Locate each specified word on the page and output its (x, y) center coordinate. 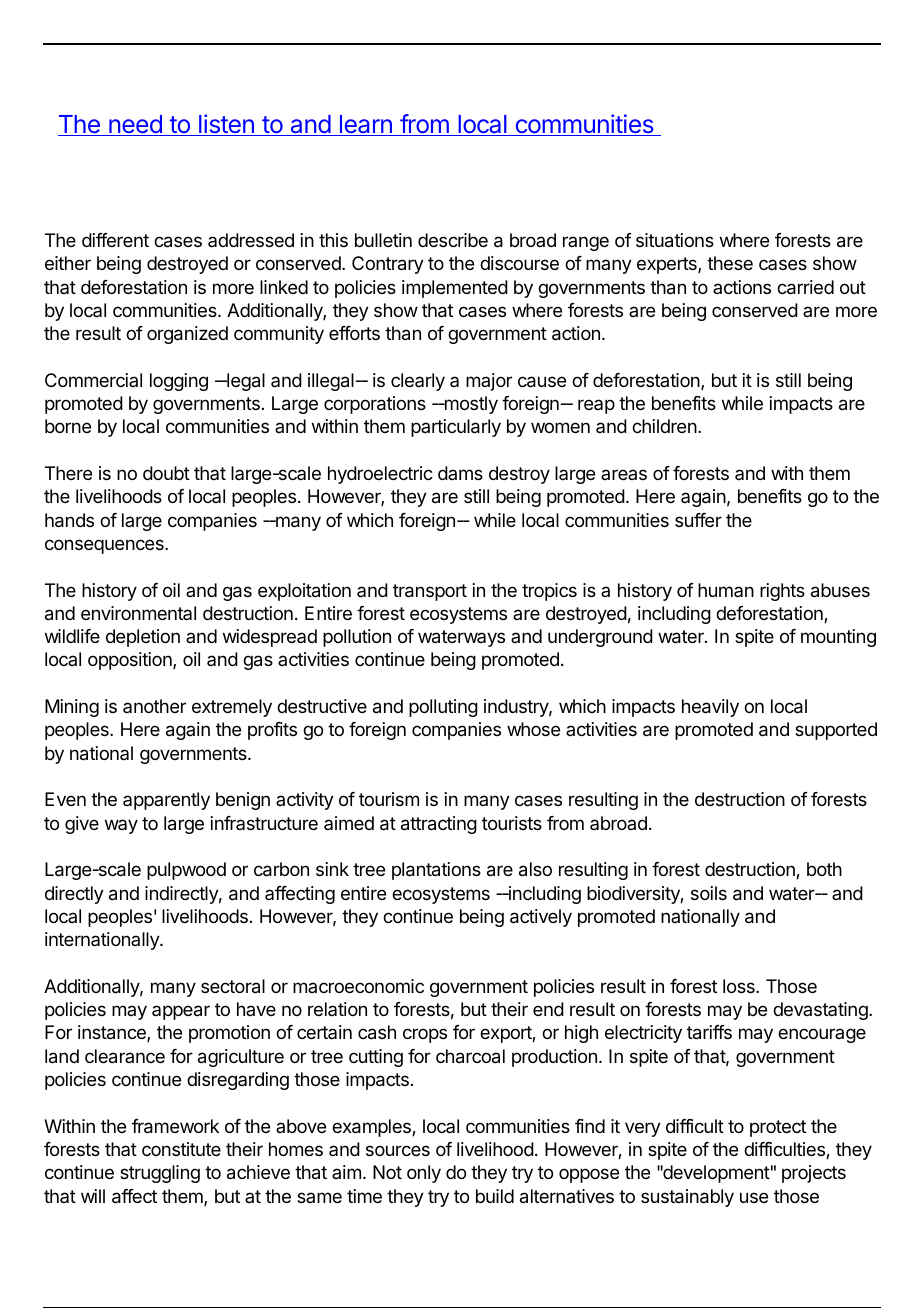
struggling (160, 1174)
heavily (710, 708)
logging (179, 382)
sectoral (233, 986)
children (664, 426)
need (135, 125)
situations (675, 240)
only (424, 1174)
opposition (131, 661)
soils (709, 893)
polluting (443, 708)
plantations (436, 871)
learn (365, 125)
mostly (470, 405)
